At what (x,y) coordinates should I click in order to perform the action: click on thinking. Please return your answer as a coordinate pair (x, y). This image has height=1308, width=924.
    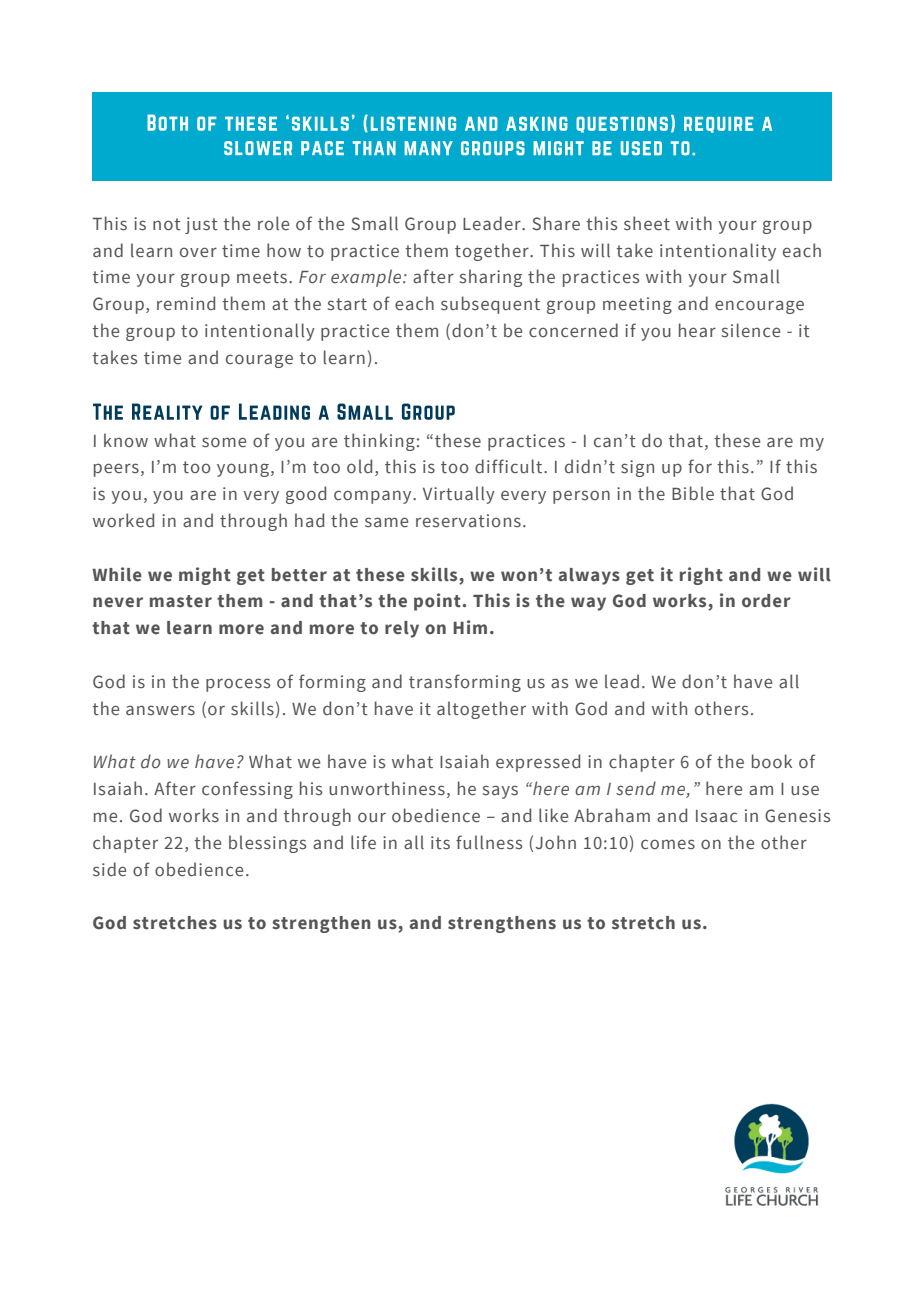
    Looking at the image, I should click on (379, 442).
